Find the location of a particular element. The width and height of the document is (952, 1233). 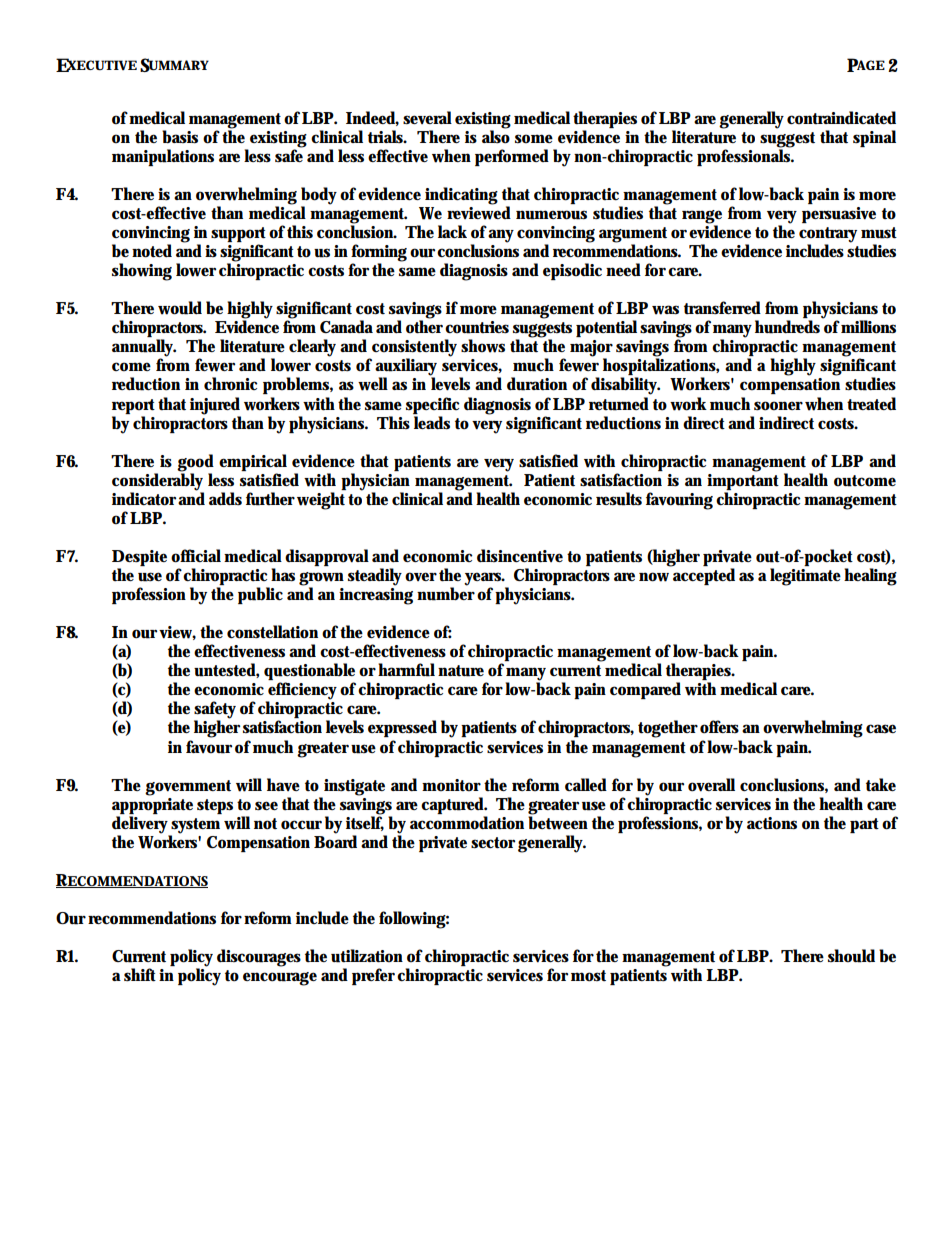

injured is located at coordinates (215, 406).
